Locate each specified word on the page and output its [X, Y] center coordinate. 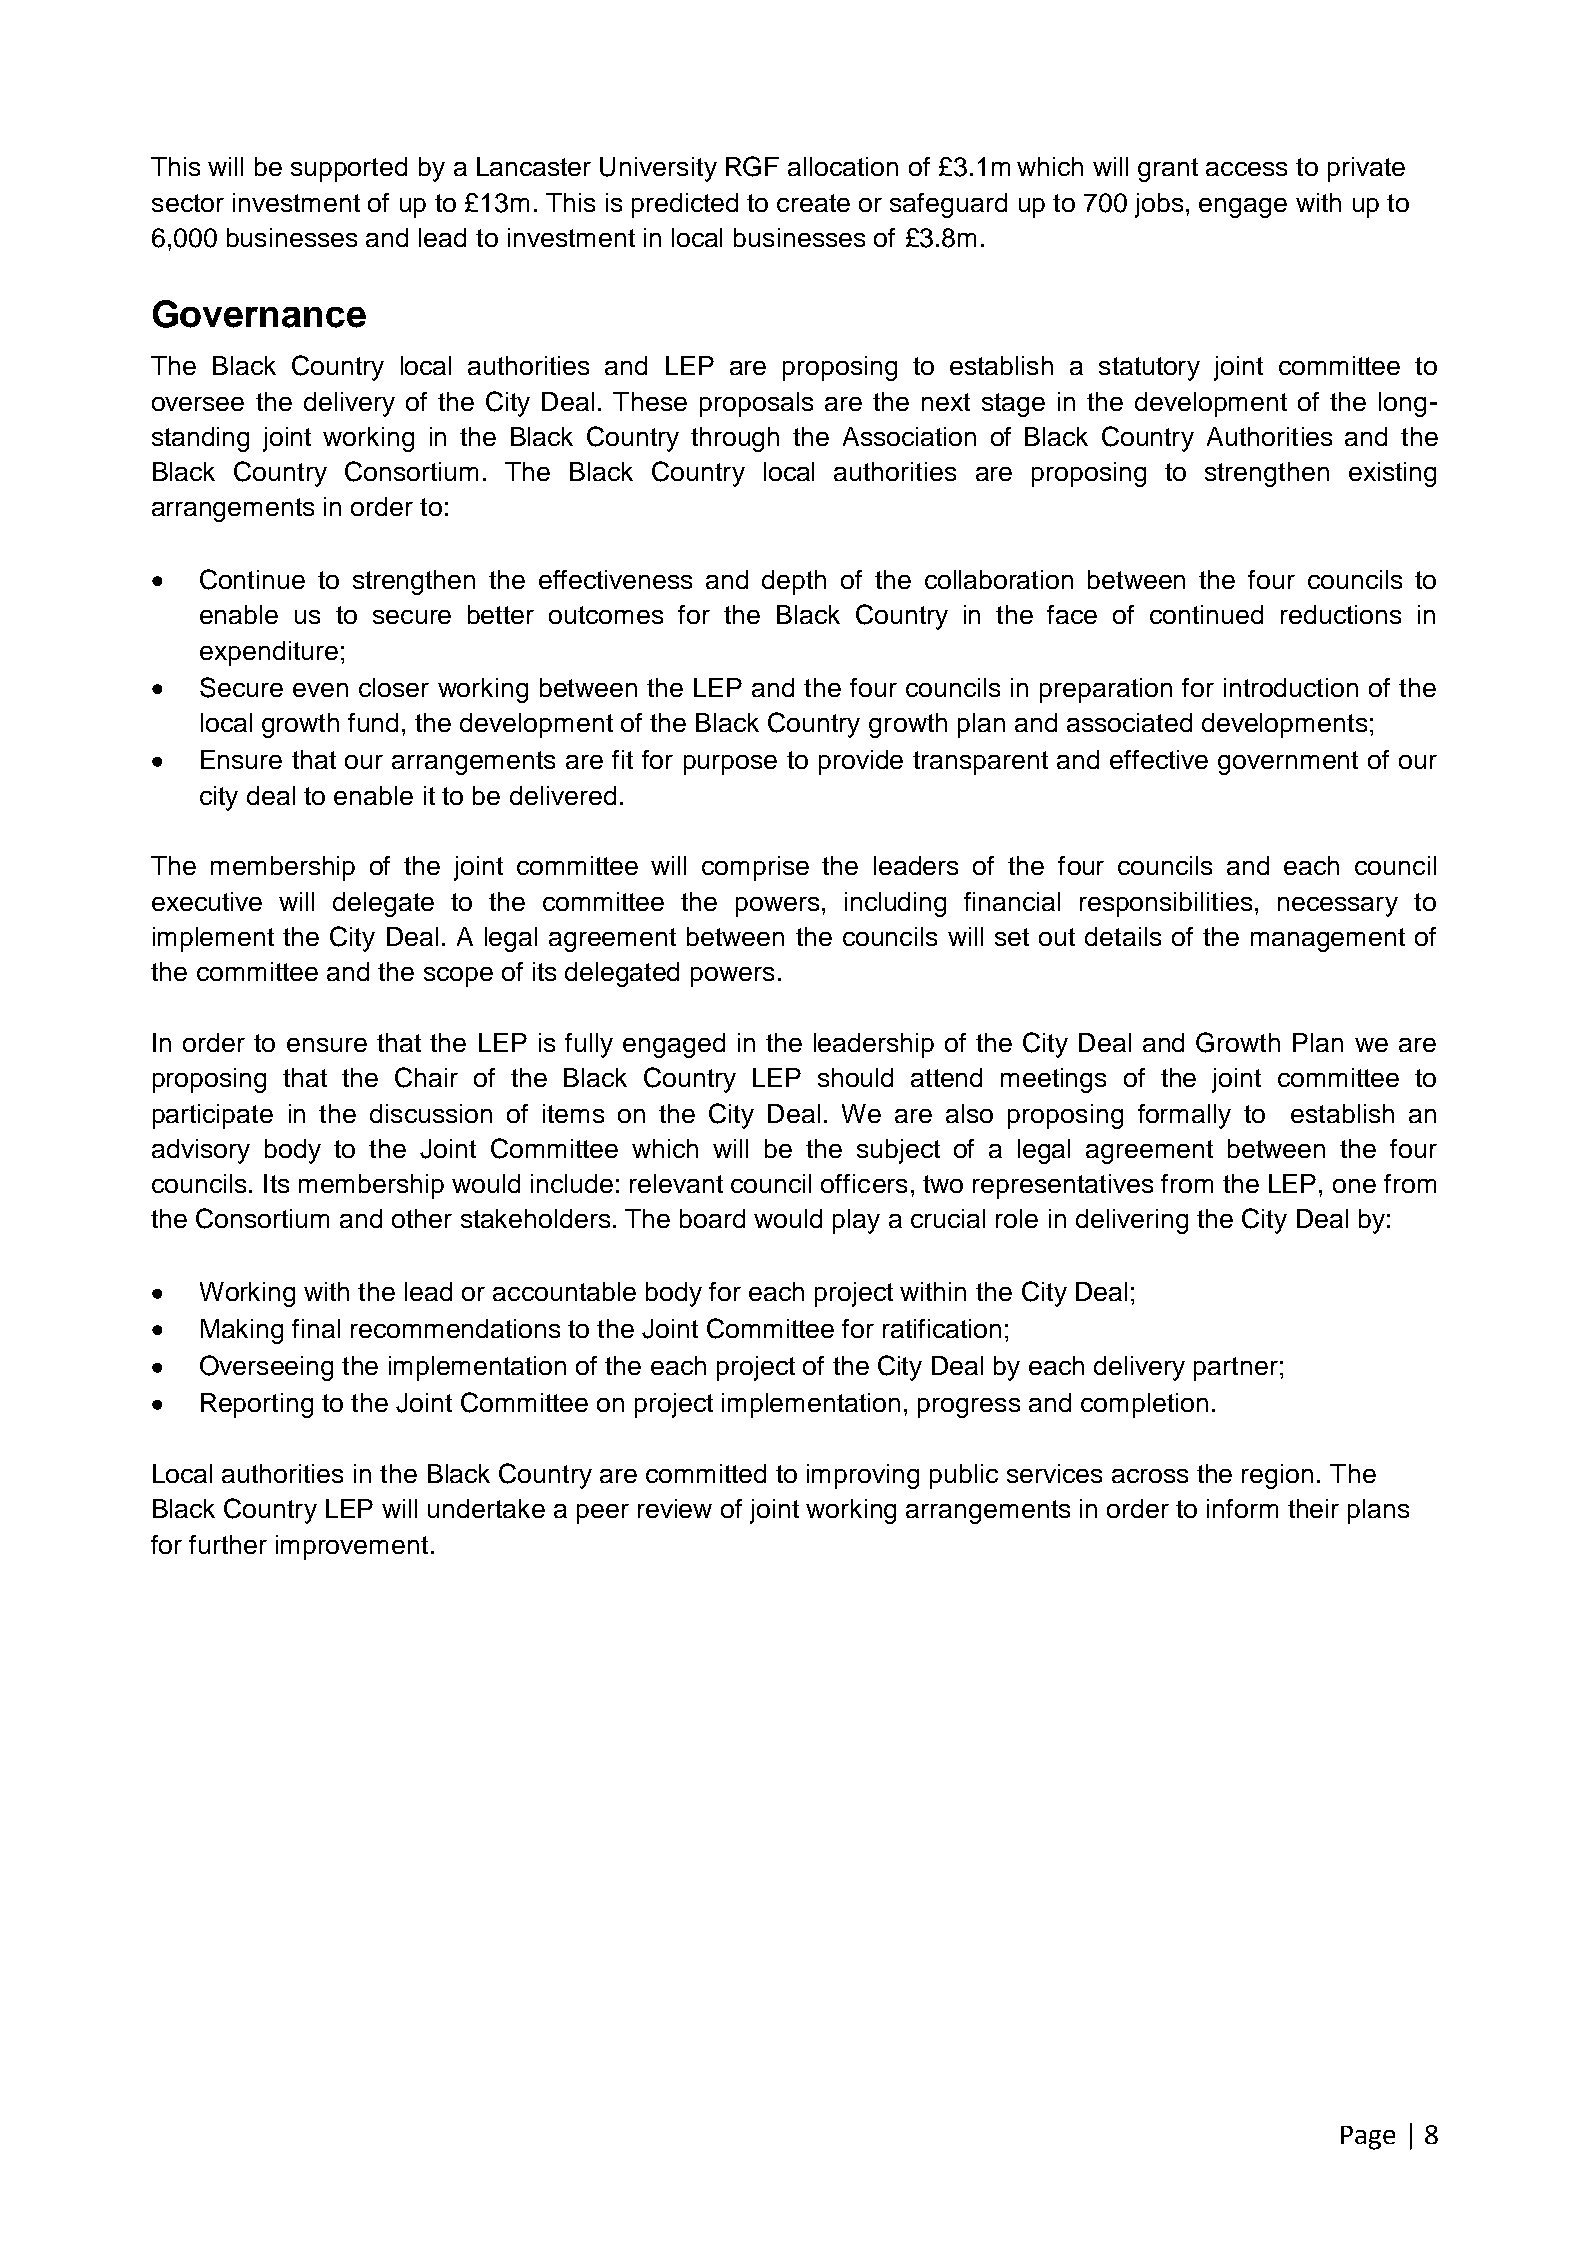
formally [1184, 1116]
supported [349, 169]
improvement [352, 1547]
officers [864, 1183]
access [1246, 169]
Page [1368, 2138]
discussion [431, 1113]
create [813, 203]
